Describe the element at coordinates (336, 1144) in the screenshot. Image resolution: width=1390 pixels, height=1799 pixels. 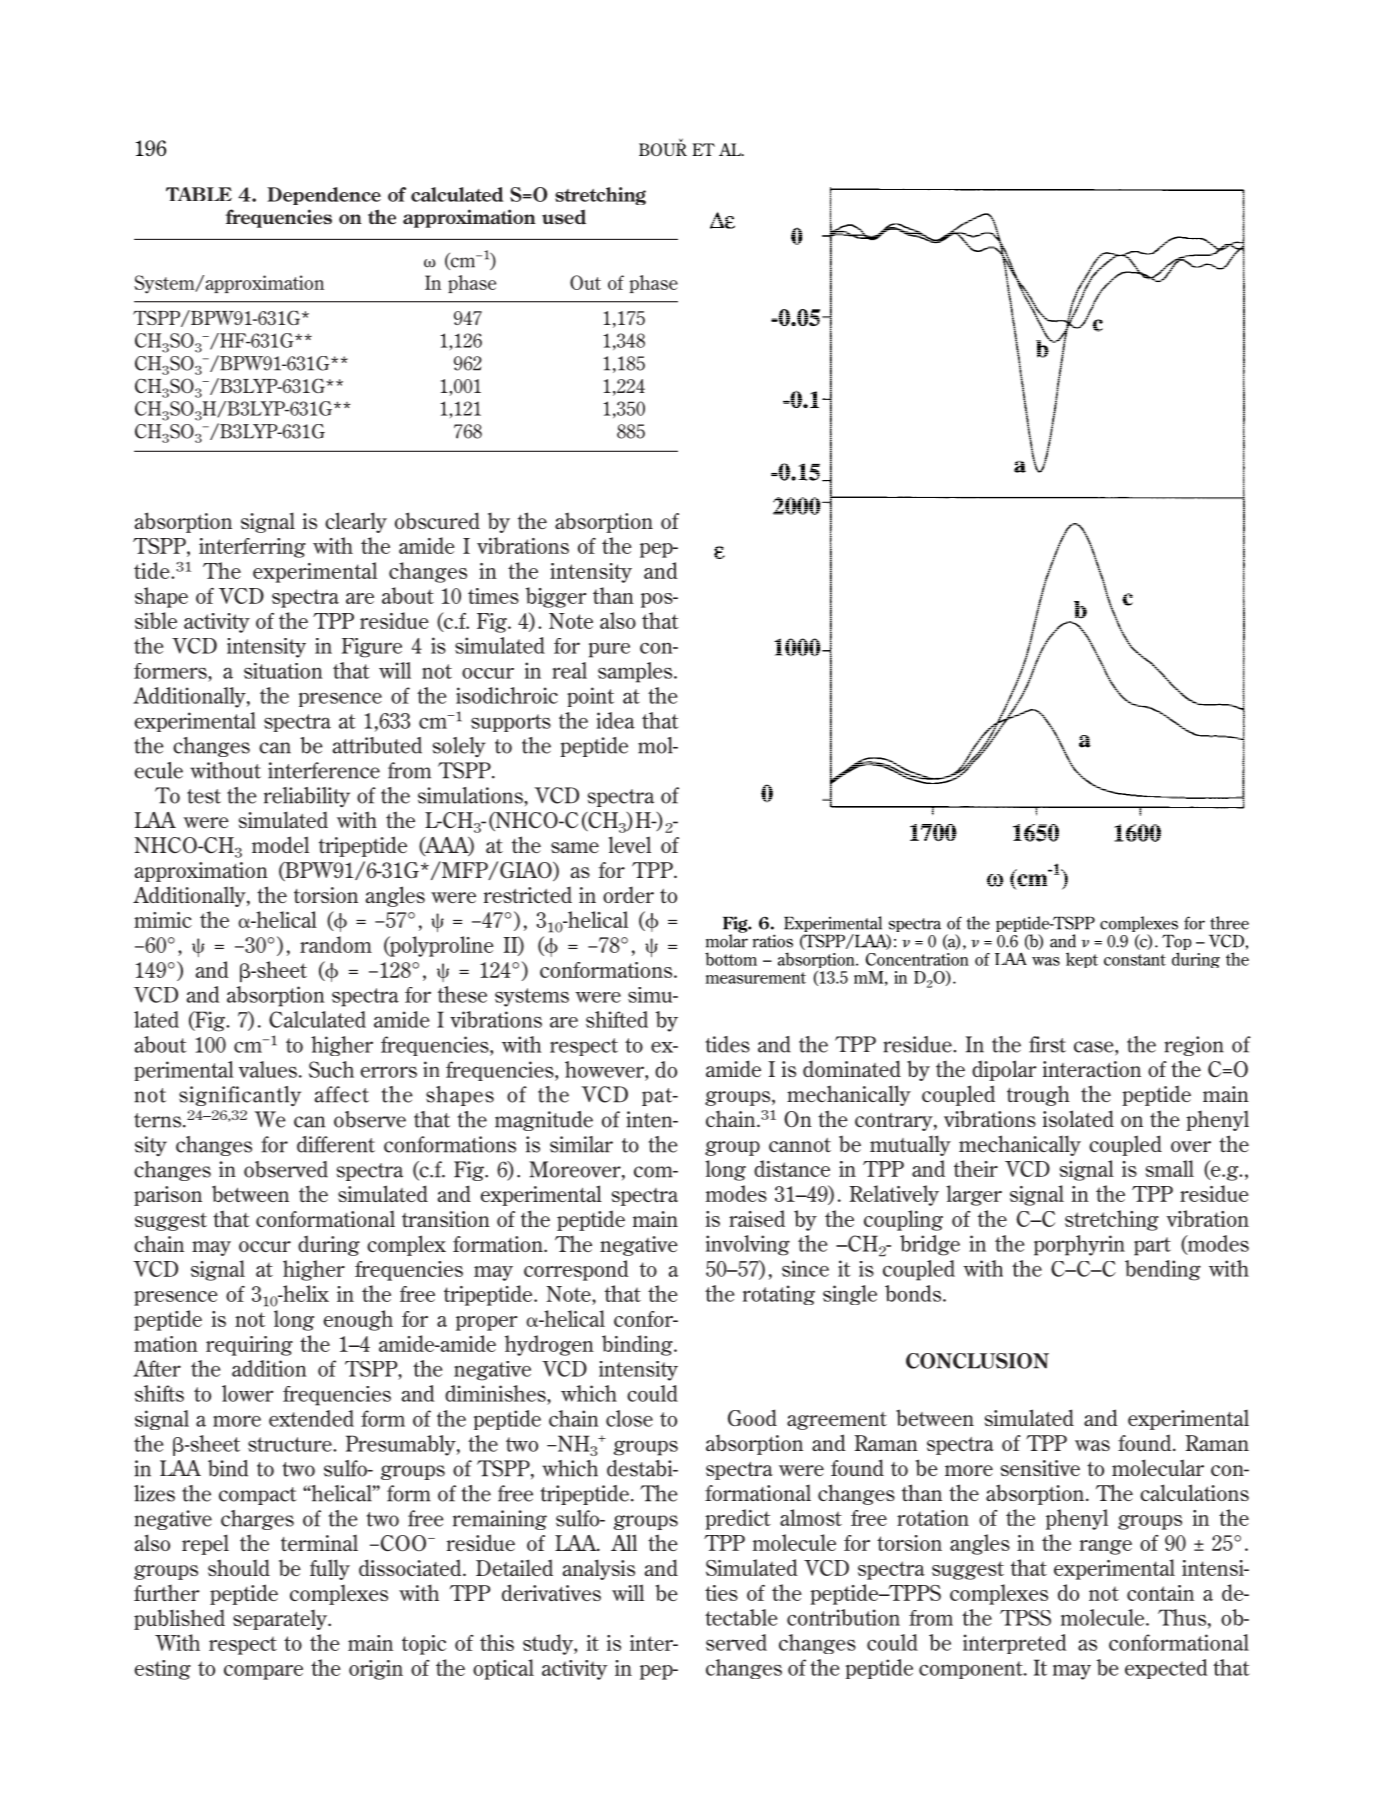
I see `different` at that location.
